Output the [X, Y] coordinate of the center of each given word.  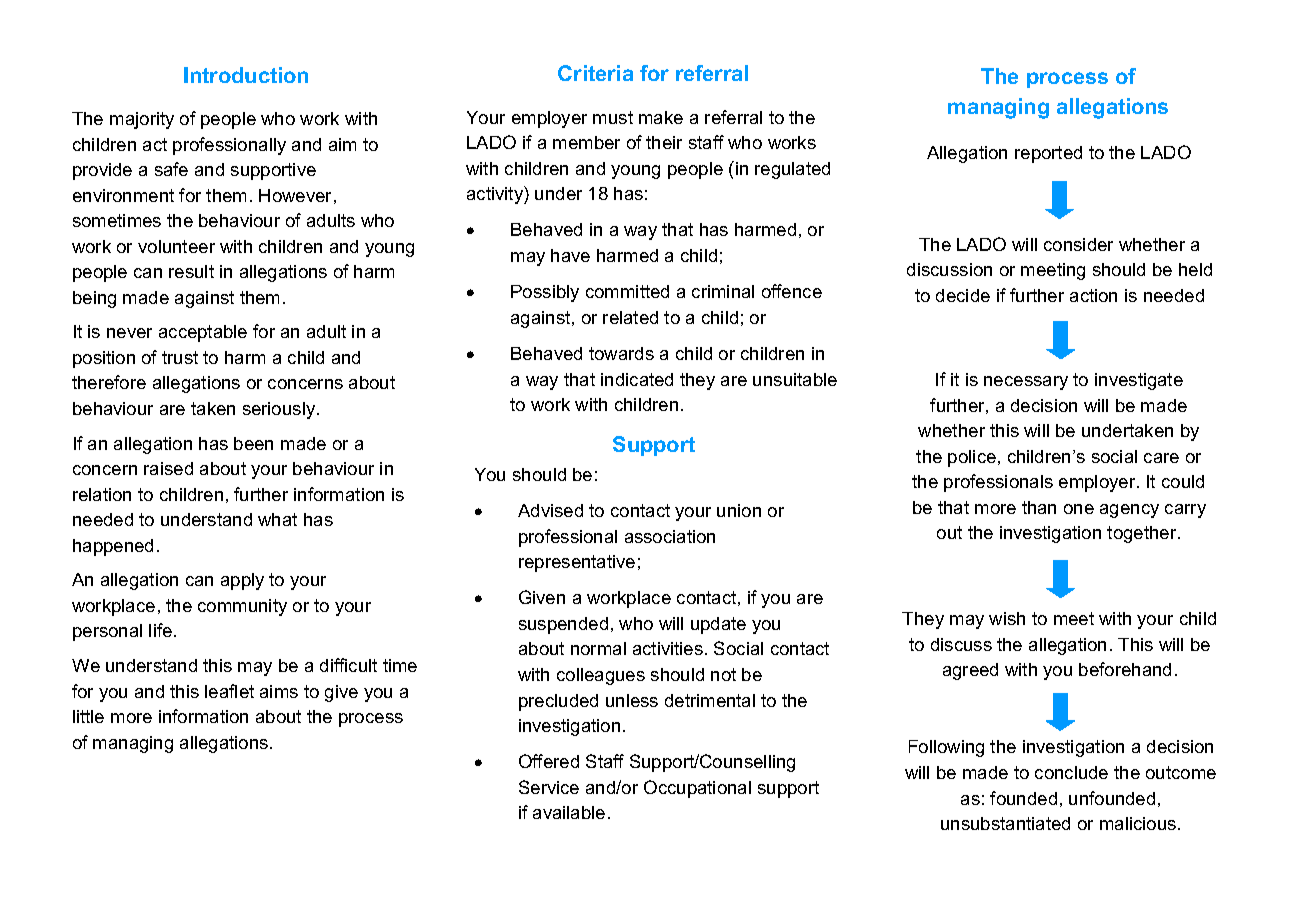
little [88, 716]
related [630, 317]
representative [577, 563]
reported [1048, 154]
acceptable [203, 333]
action [1093, 295]
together [1143, 534]
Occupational [697, 789]
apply [242, 581]
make [661, 117]
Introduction [246, 75]
